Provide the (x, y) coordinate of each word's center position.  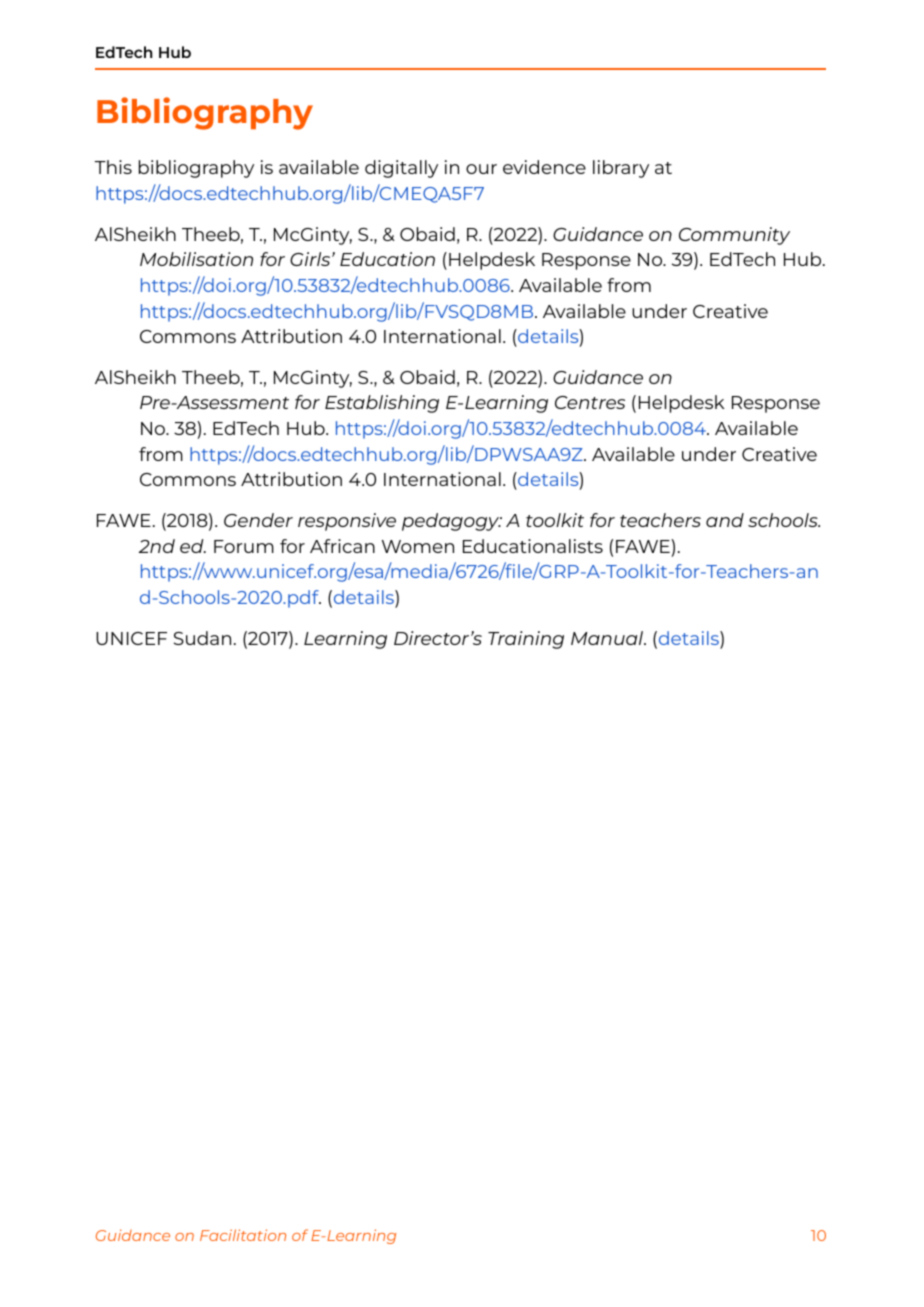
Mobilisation (196, 259)
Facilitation (243, 1235)
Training (526, 640)
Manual (608, 638)
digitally (401, 169)
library (621, 169)
